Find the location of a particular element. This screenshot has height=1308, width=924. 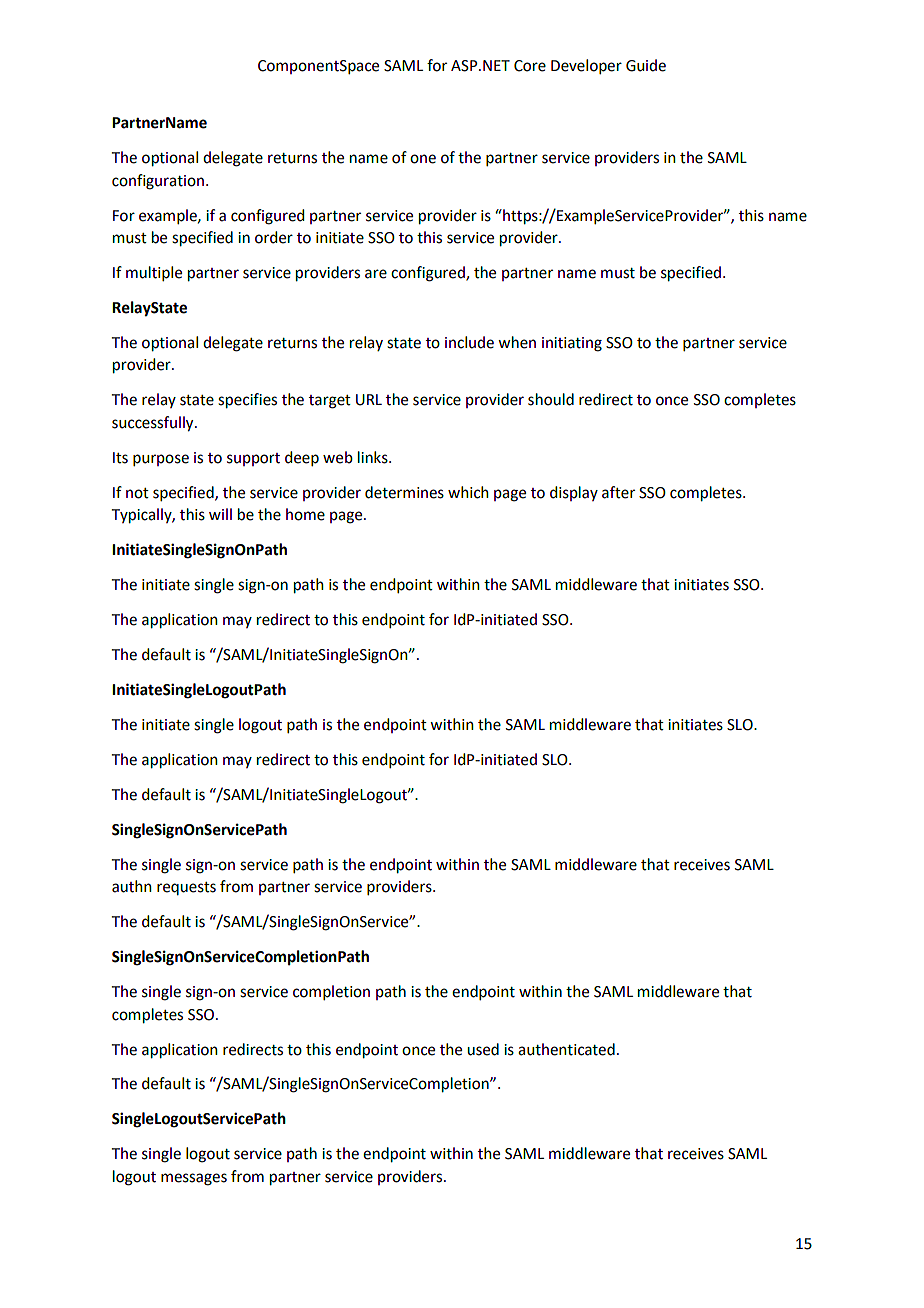

initiating is located at coordinates (572, 344).
